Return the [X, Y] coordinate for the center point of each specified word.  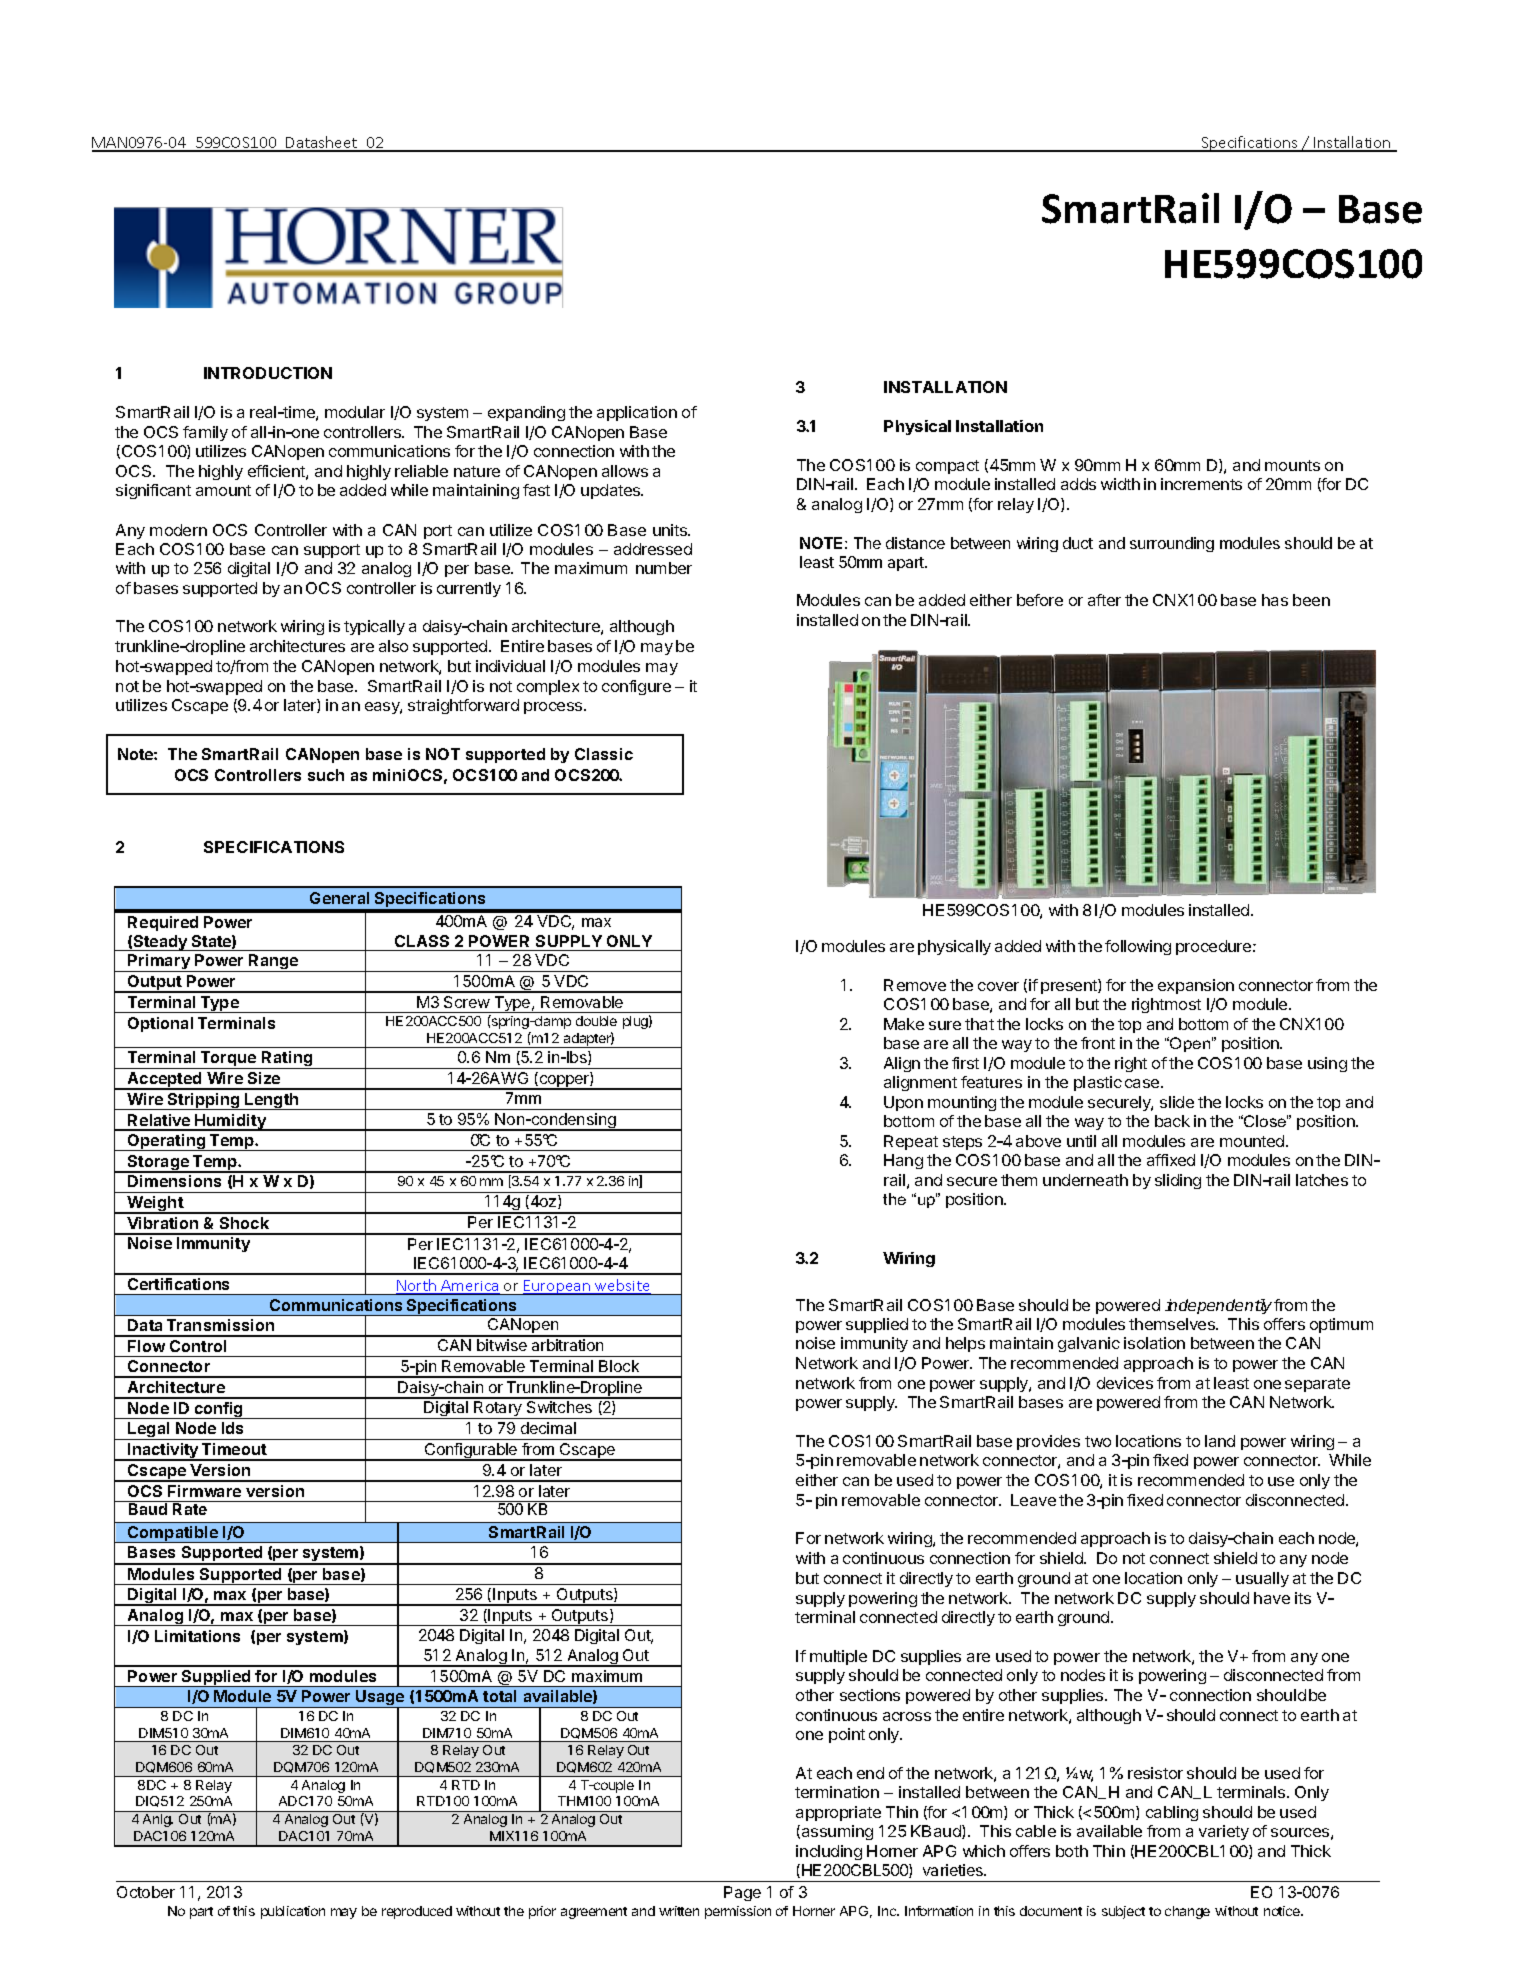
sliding [1178, 1181]
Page [742, 1893]
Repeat [911, 1142]
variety [1224, 1832]
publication [293, 1912]
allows [625, 471]
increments [1201, 484]
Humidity [230, 1122]
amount [223, 490]
